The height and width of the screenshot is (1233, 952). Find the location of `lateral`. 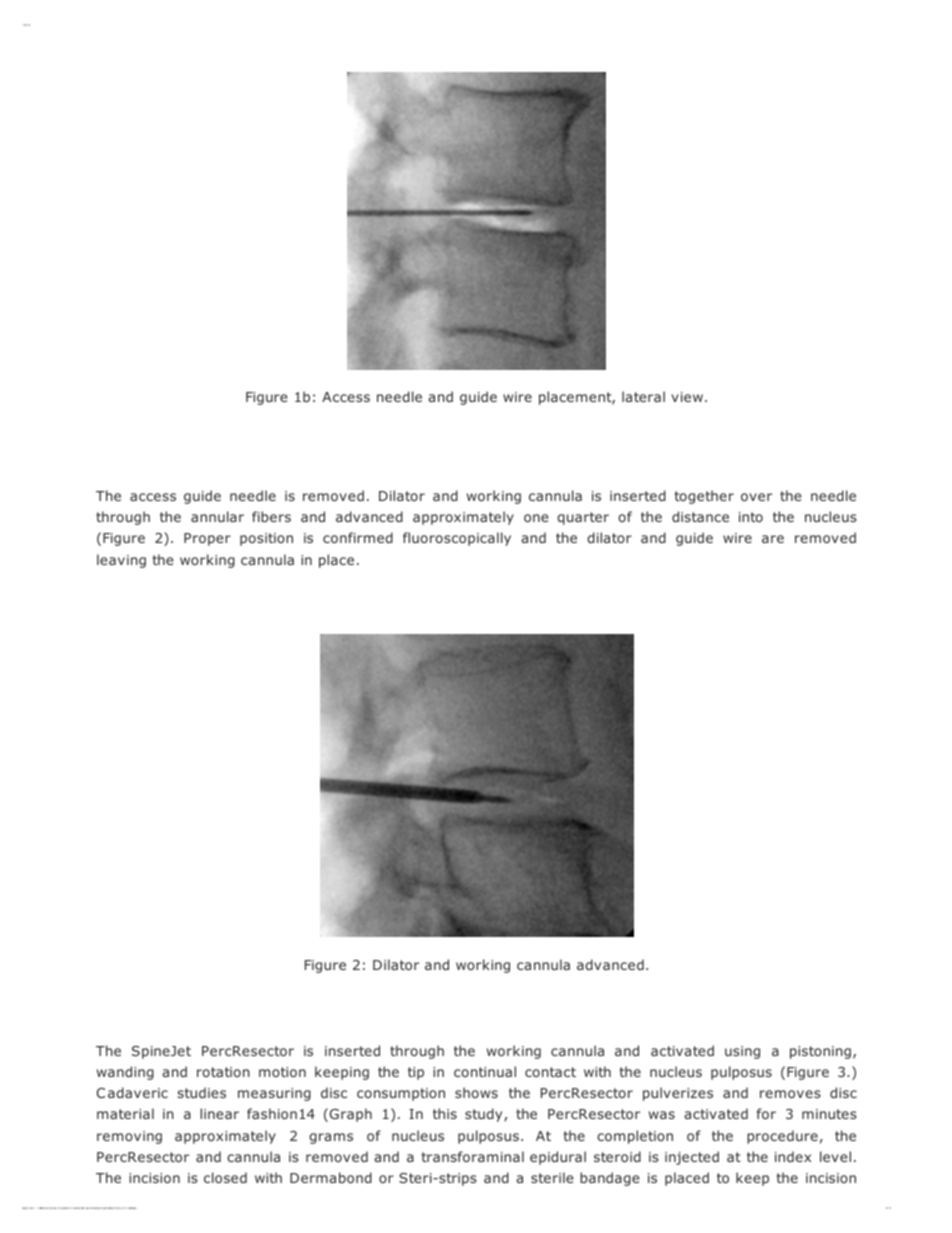

lateral is located at coordinates (643, 396).
